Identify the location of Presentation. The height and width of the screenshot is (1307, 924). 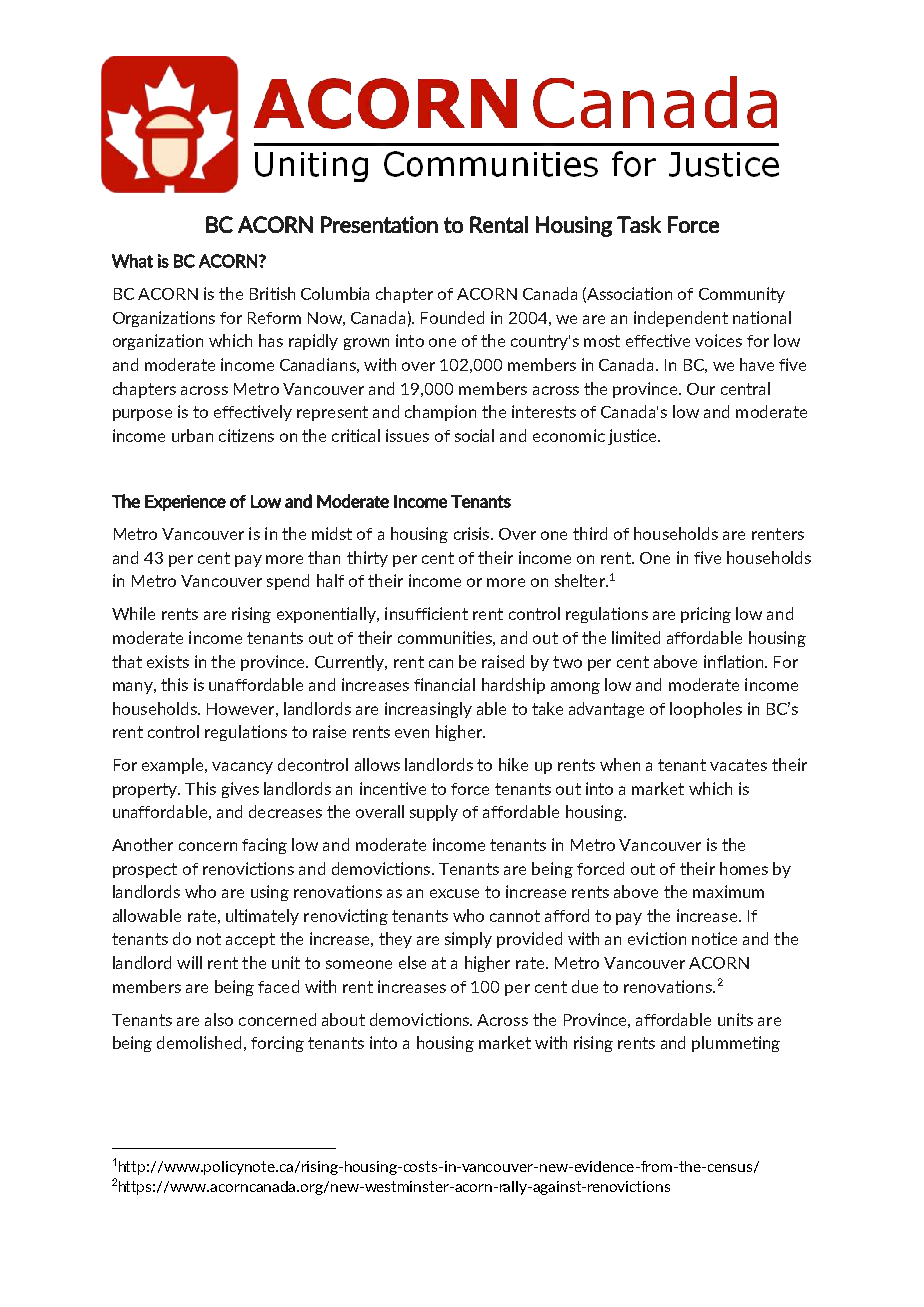
(379, 224).
